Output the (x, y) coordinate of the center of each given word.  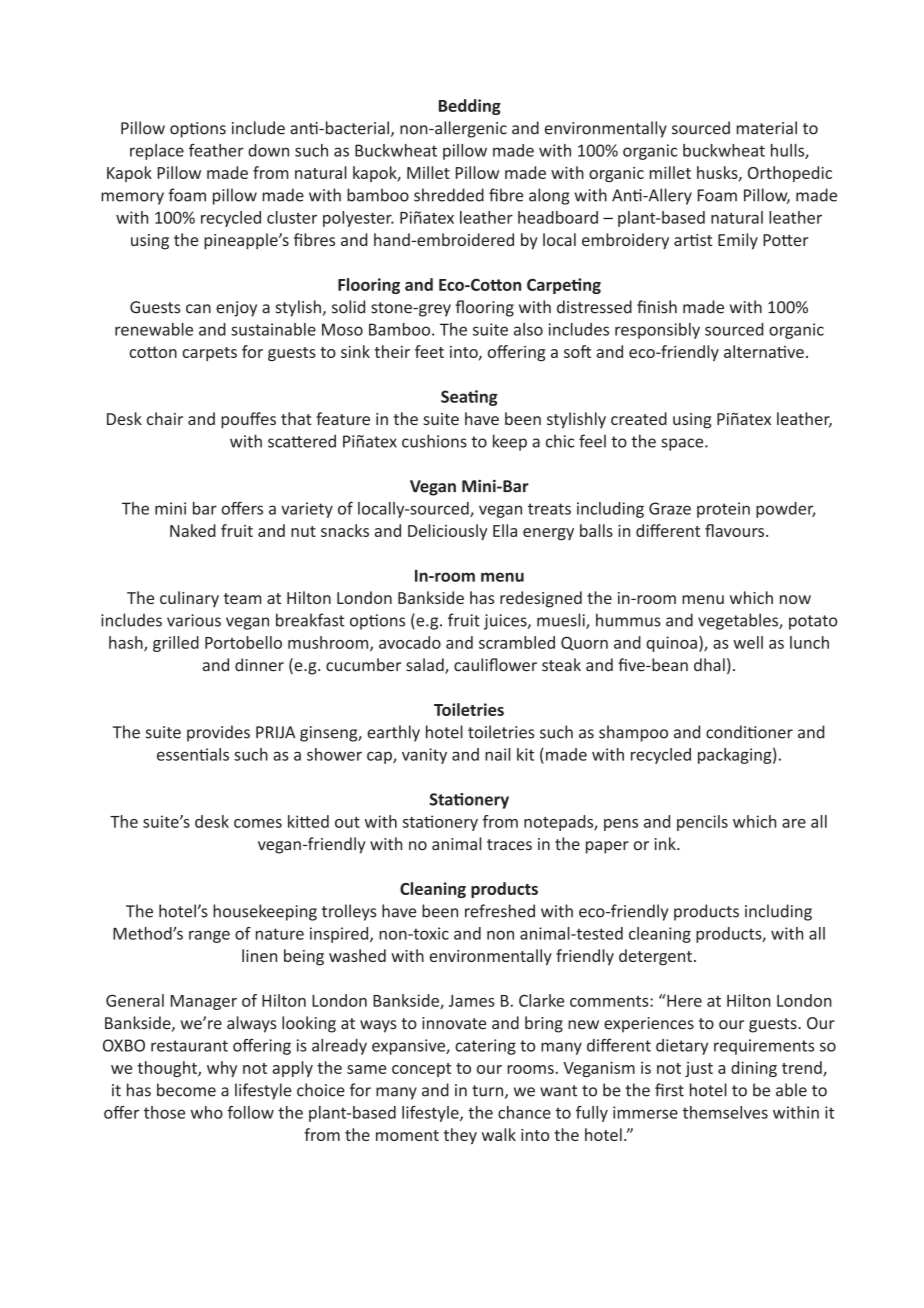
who (207, 1112)
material (767, 128)
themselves (725, 1112)
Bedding (470, 107)
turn (489, 1092)
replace (157, 152)
